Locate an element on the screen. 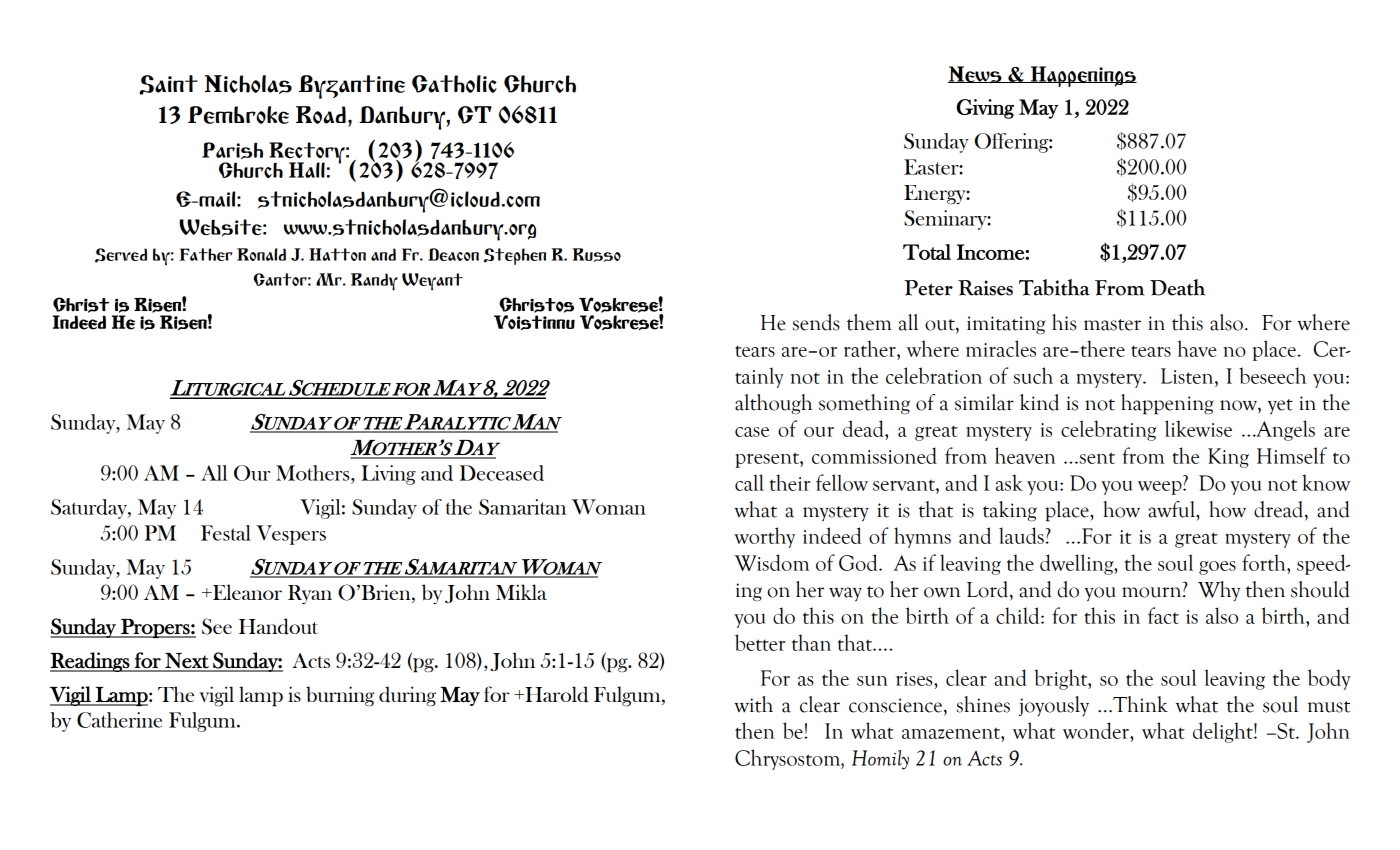  case is located at coordinates (752, 432).
